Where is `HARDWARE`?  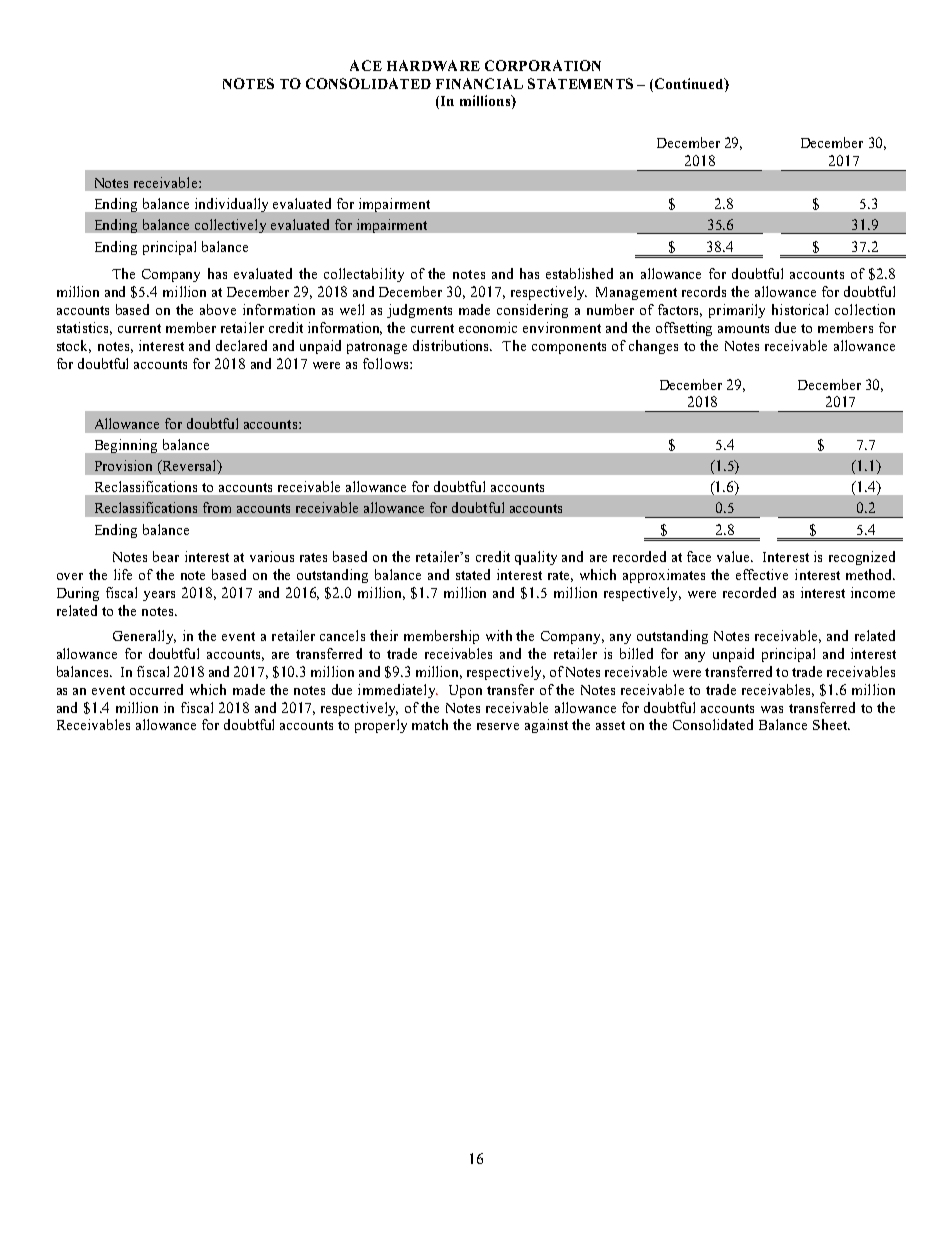
HARDWARE is located at coordinates (433, 65).
